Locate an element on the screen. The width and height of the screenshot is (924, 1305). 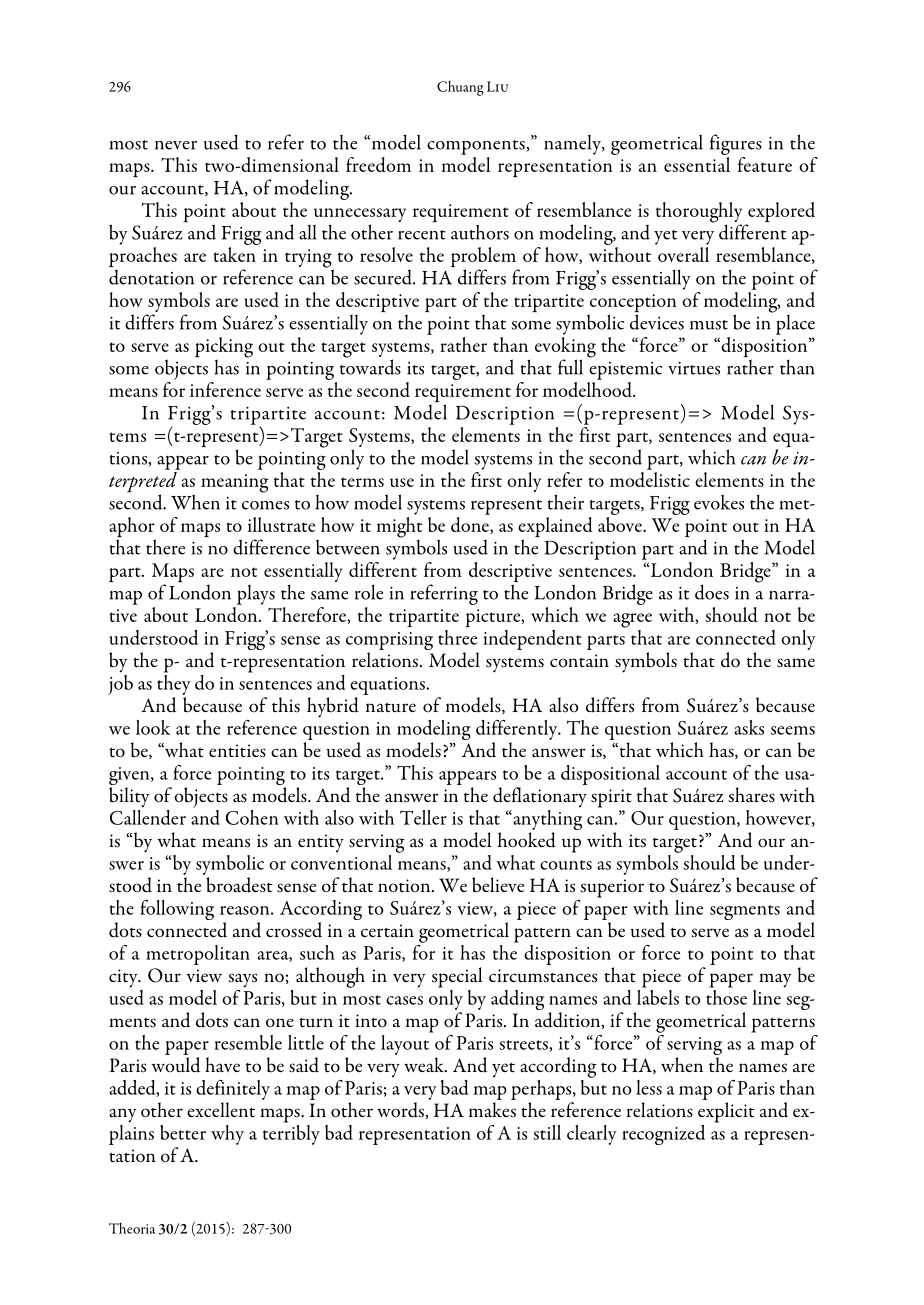
meaning is located at coordinates (235, 483).
